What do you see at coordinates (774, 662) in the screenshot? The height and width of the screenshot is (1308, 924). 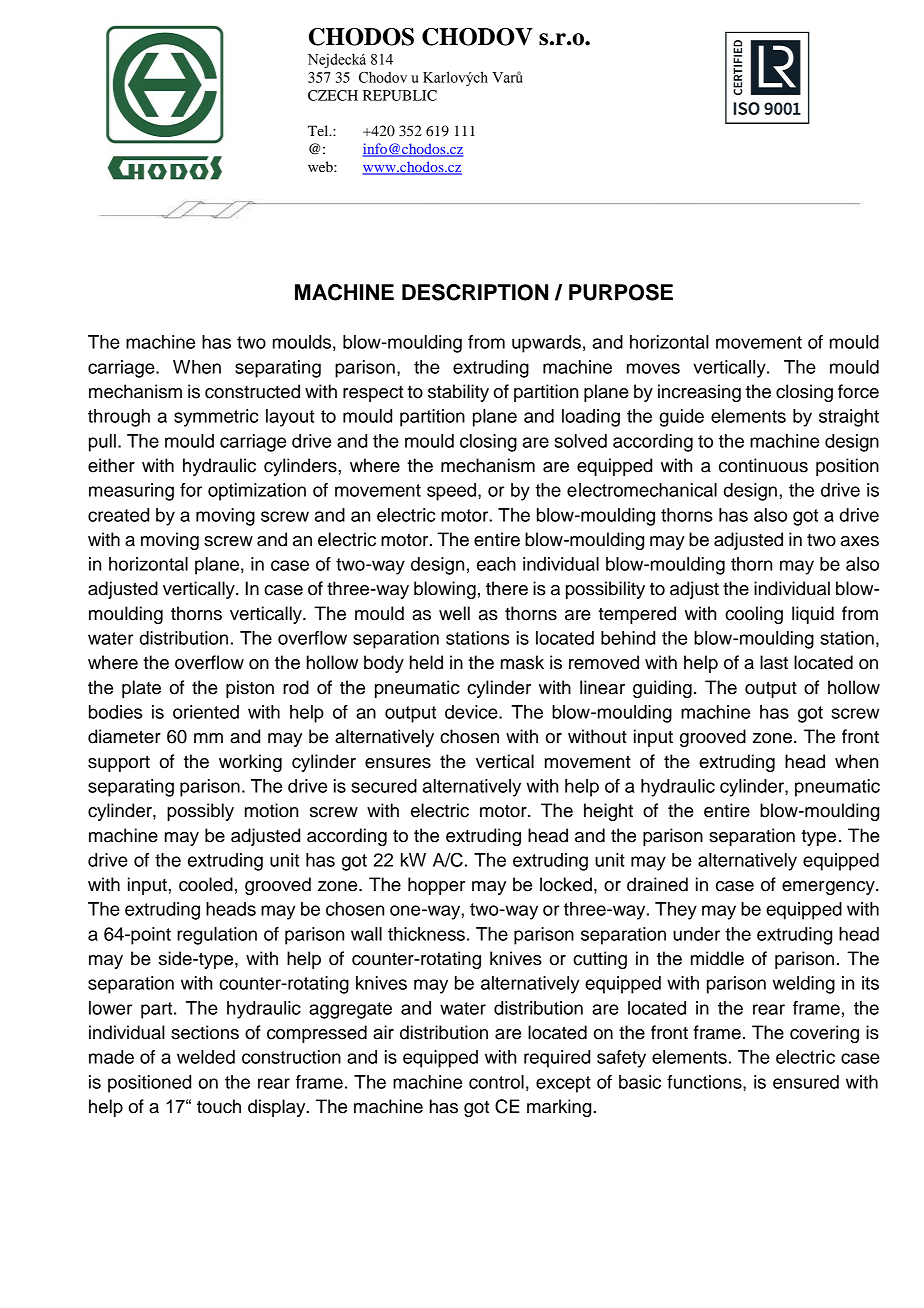 I see `last` at bounding box center [774, 662].
